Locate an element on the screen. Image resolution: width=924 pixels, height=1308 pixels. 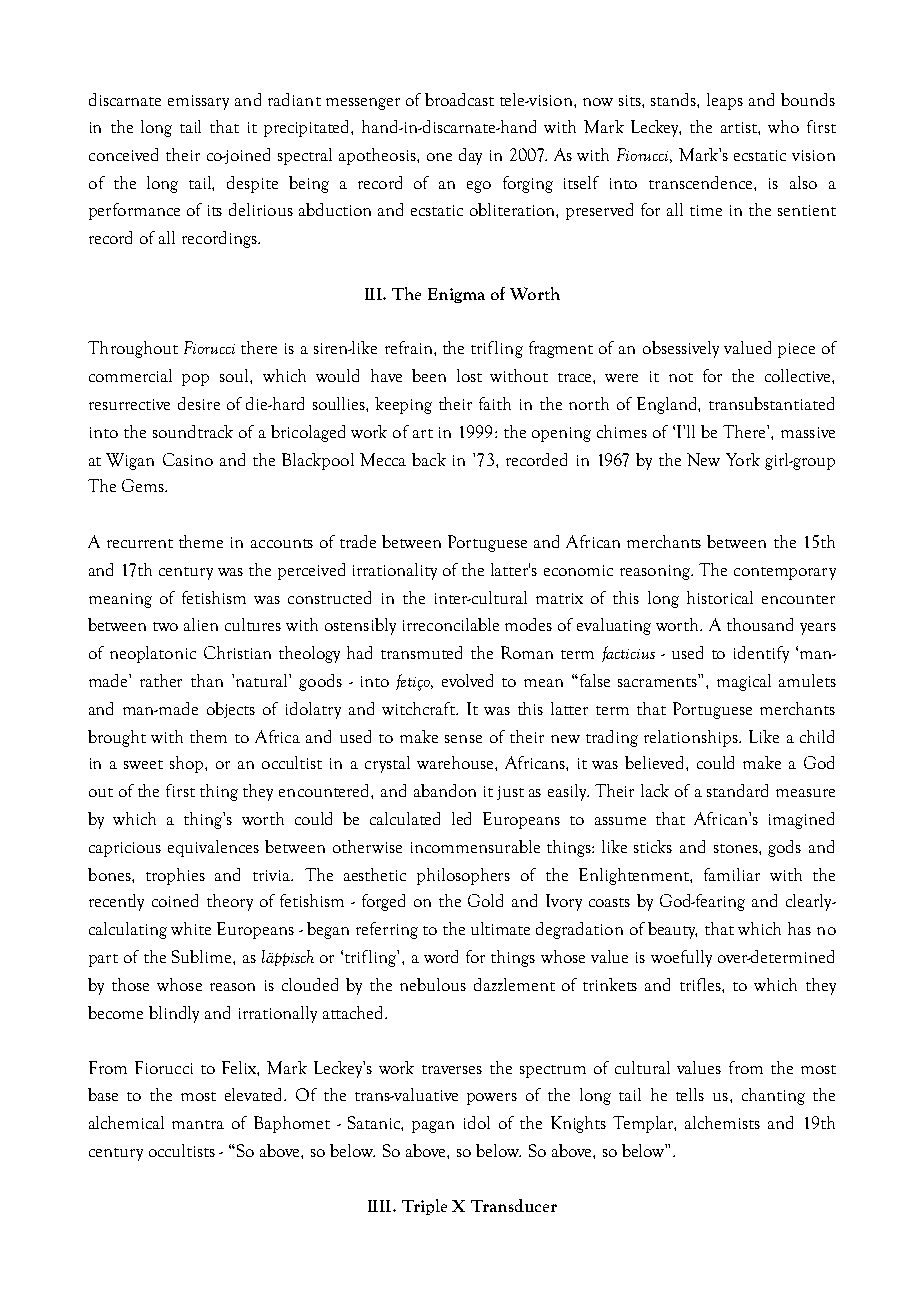
pop is located at coordinates (195, 380).
